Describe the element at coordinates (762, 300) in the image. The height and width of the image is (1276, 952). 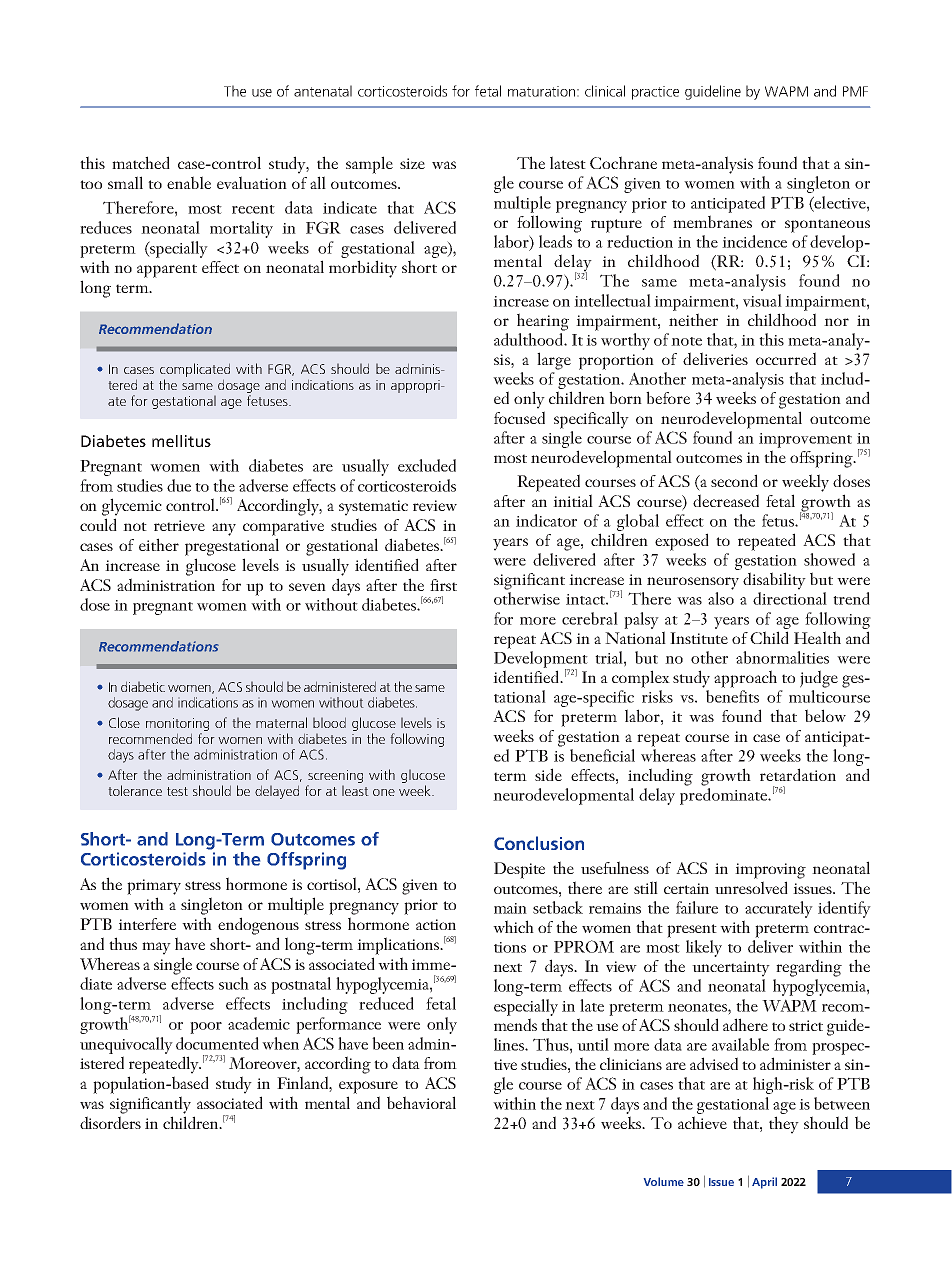
I see `visual` at that location.
